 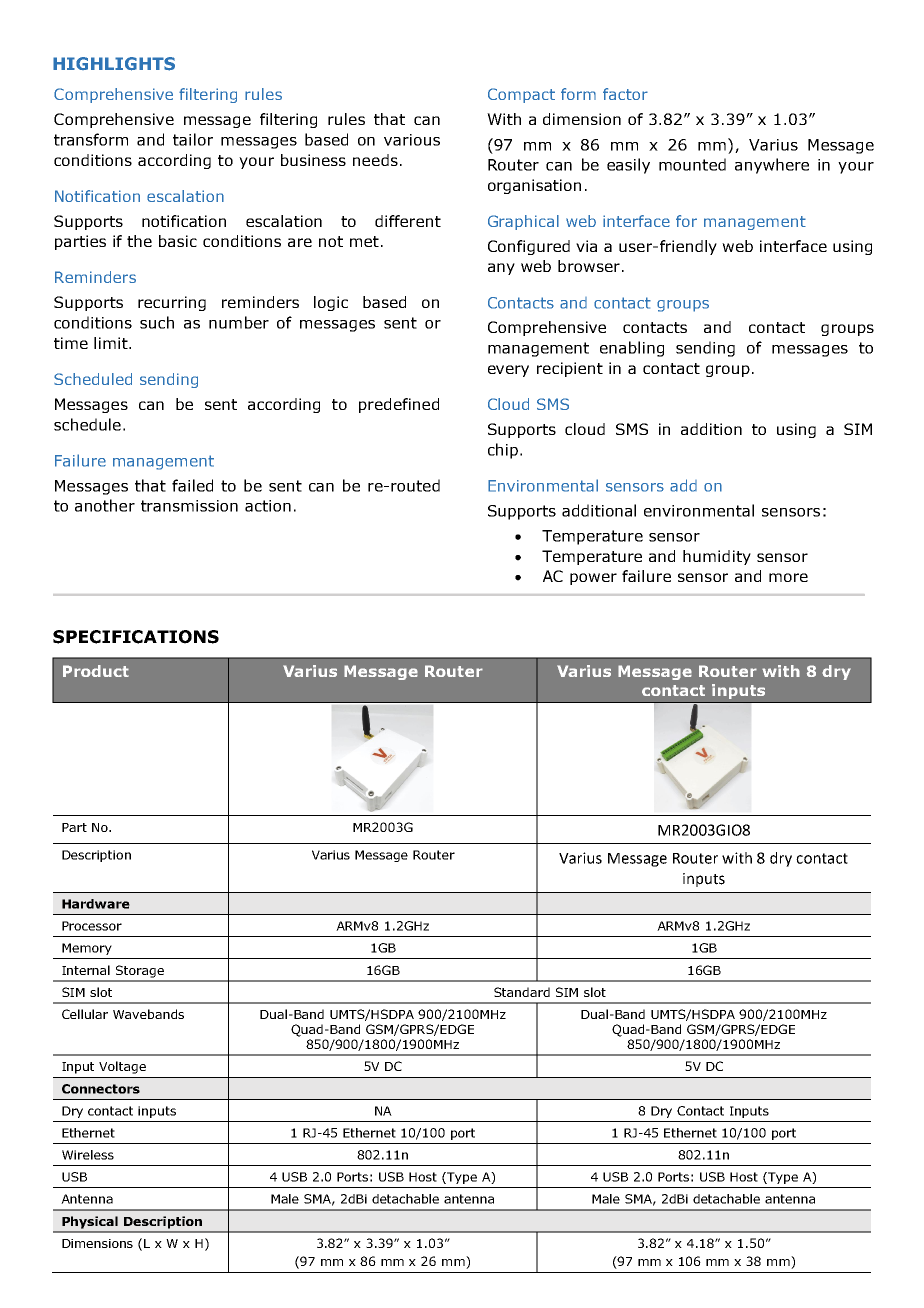 I want to click on Standard, so click(x=522, y=992).
